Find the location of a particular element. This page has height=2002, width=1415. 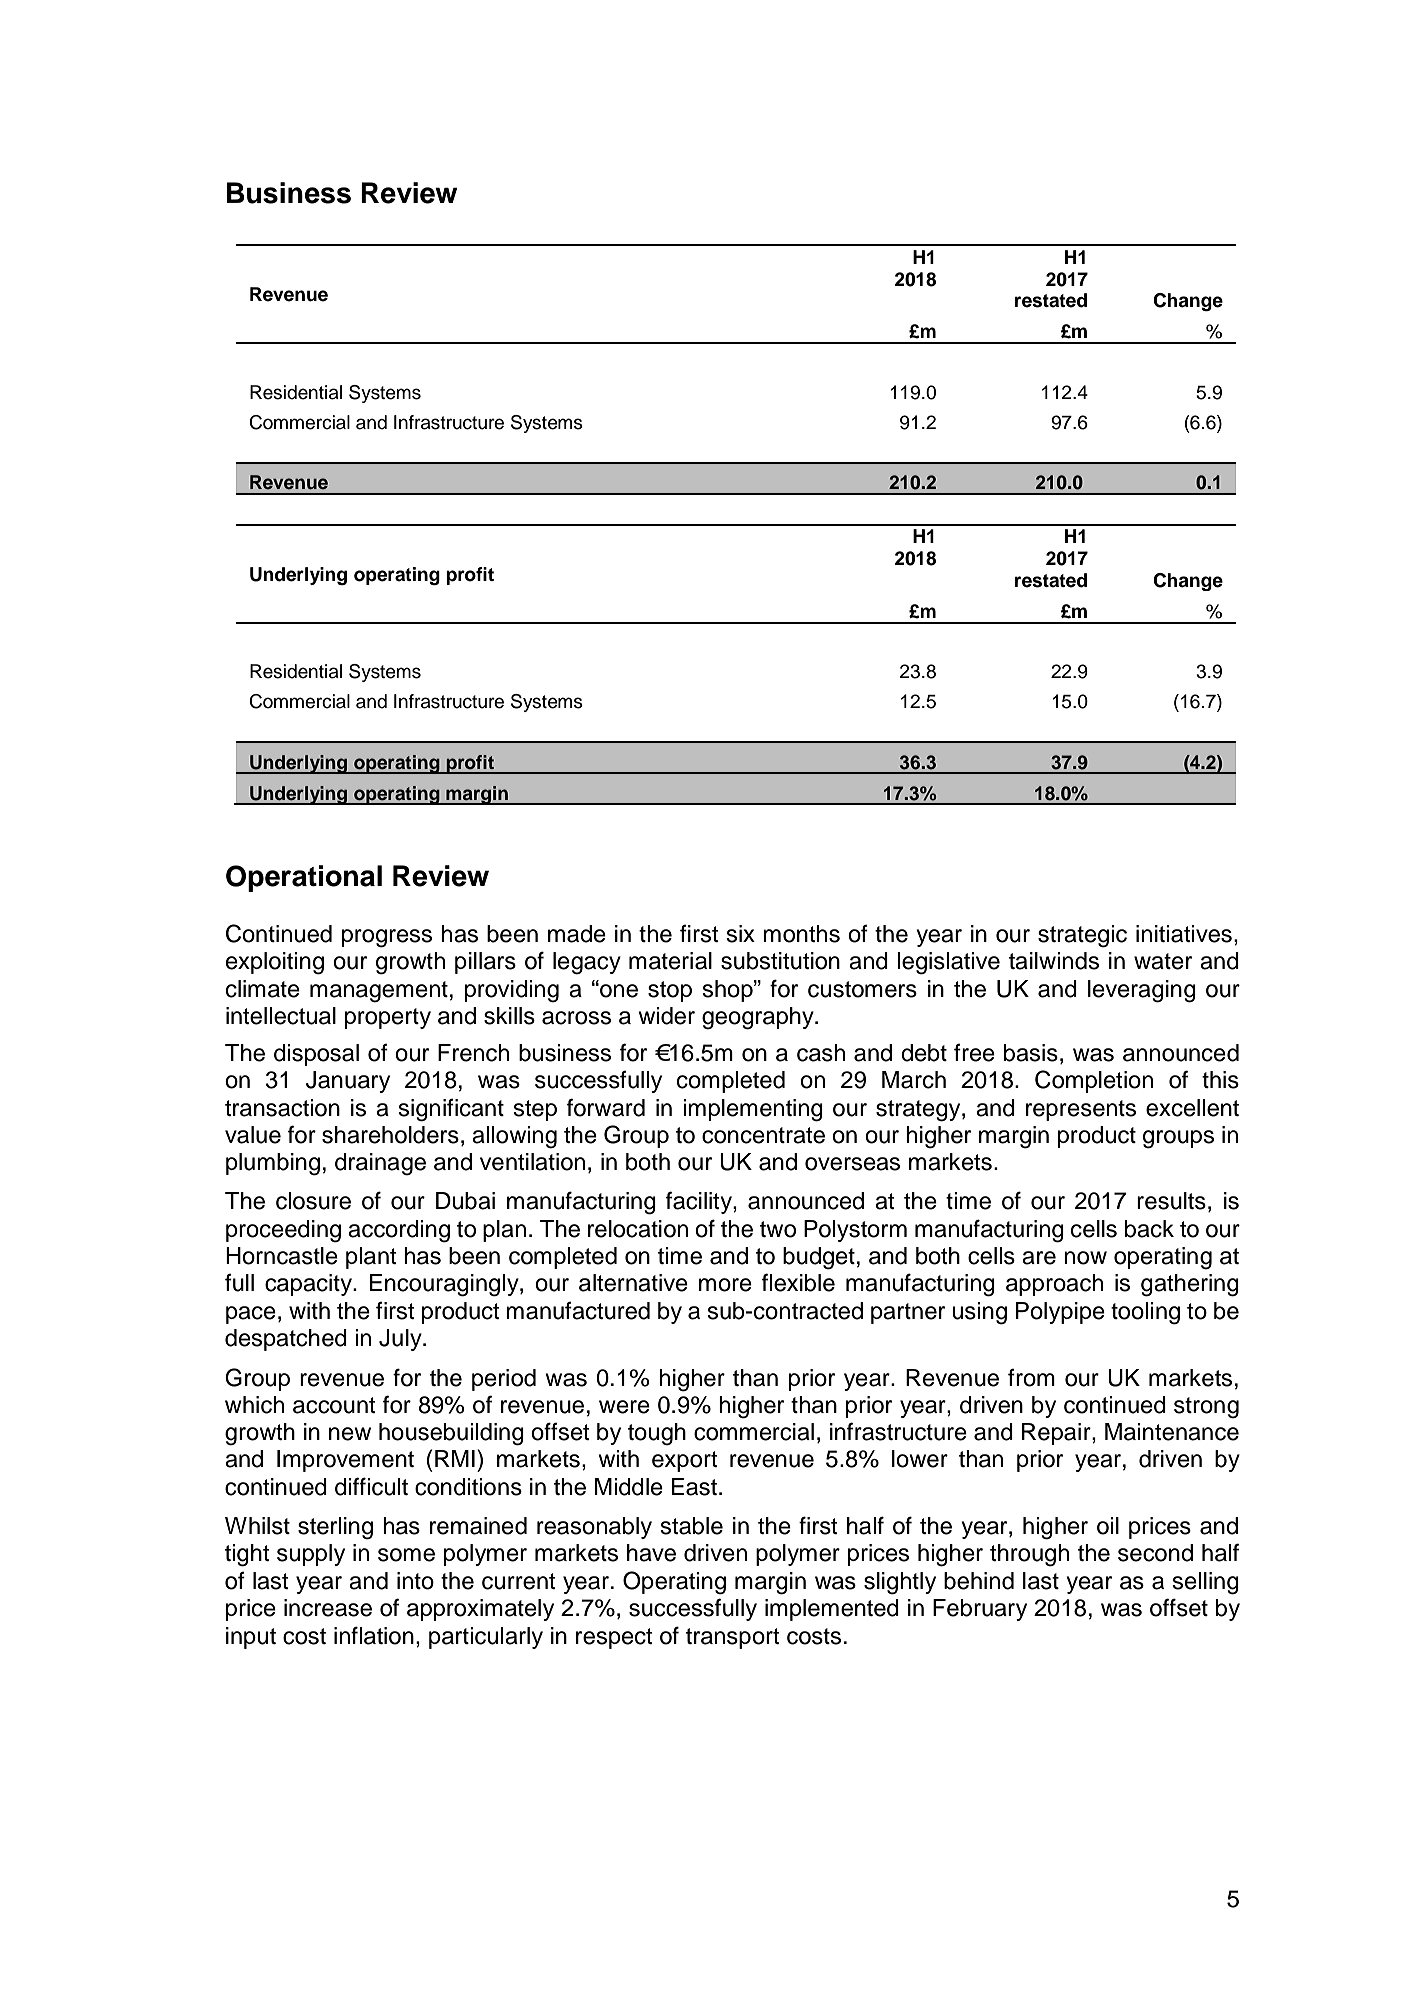

were is located at coordinates (624, 1407).
